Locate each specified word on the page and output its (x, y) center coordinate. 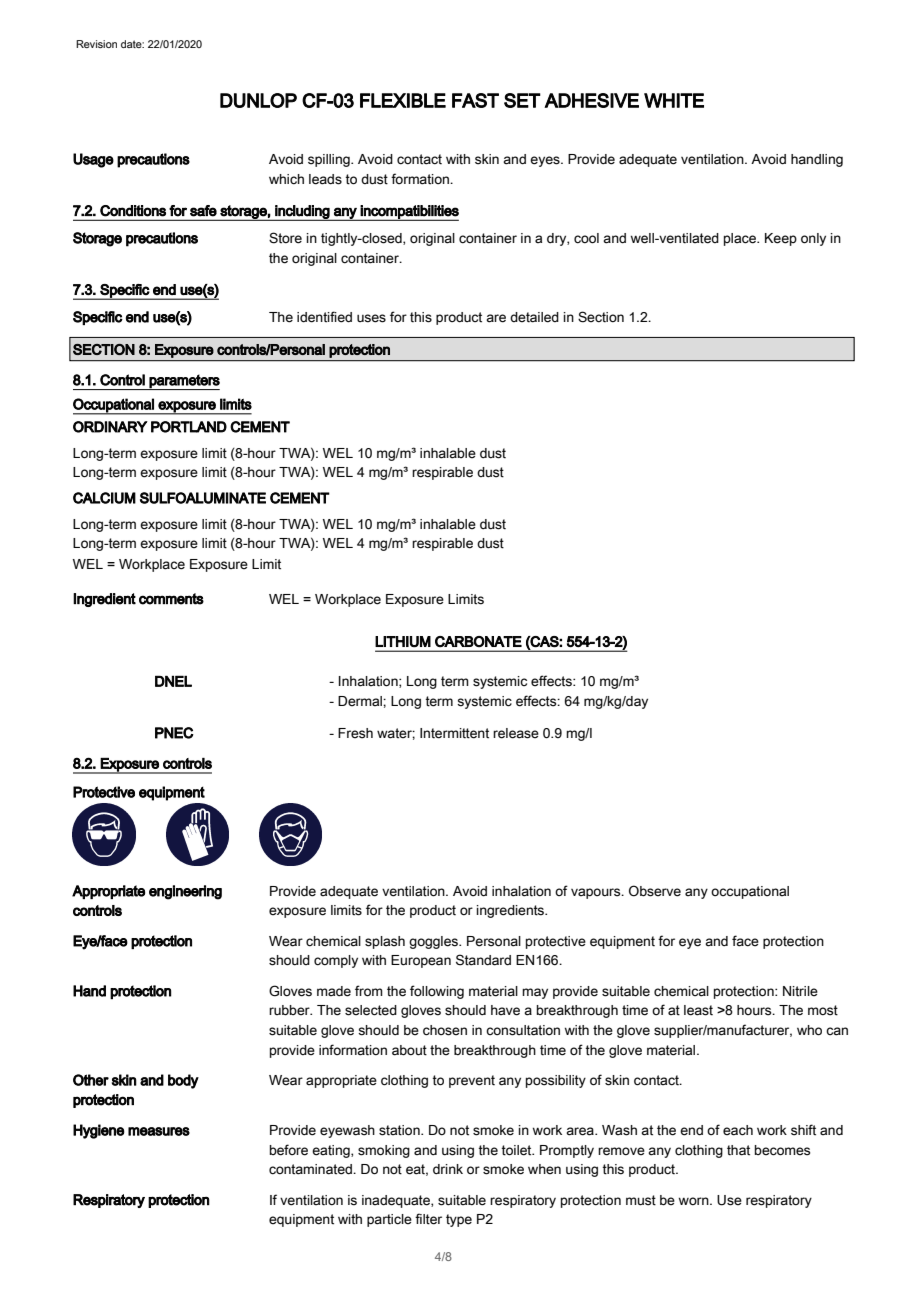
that (738, 1150)
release (516, 733)
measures (159, 1131)
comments (171, 599)
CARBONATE (478, 642)
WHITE (674, 100)
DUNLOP (258, 100)
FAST (475, 100)
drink (448, 1169)
